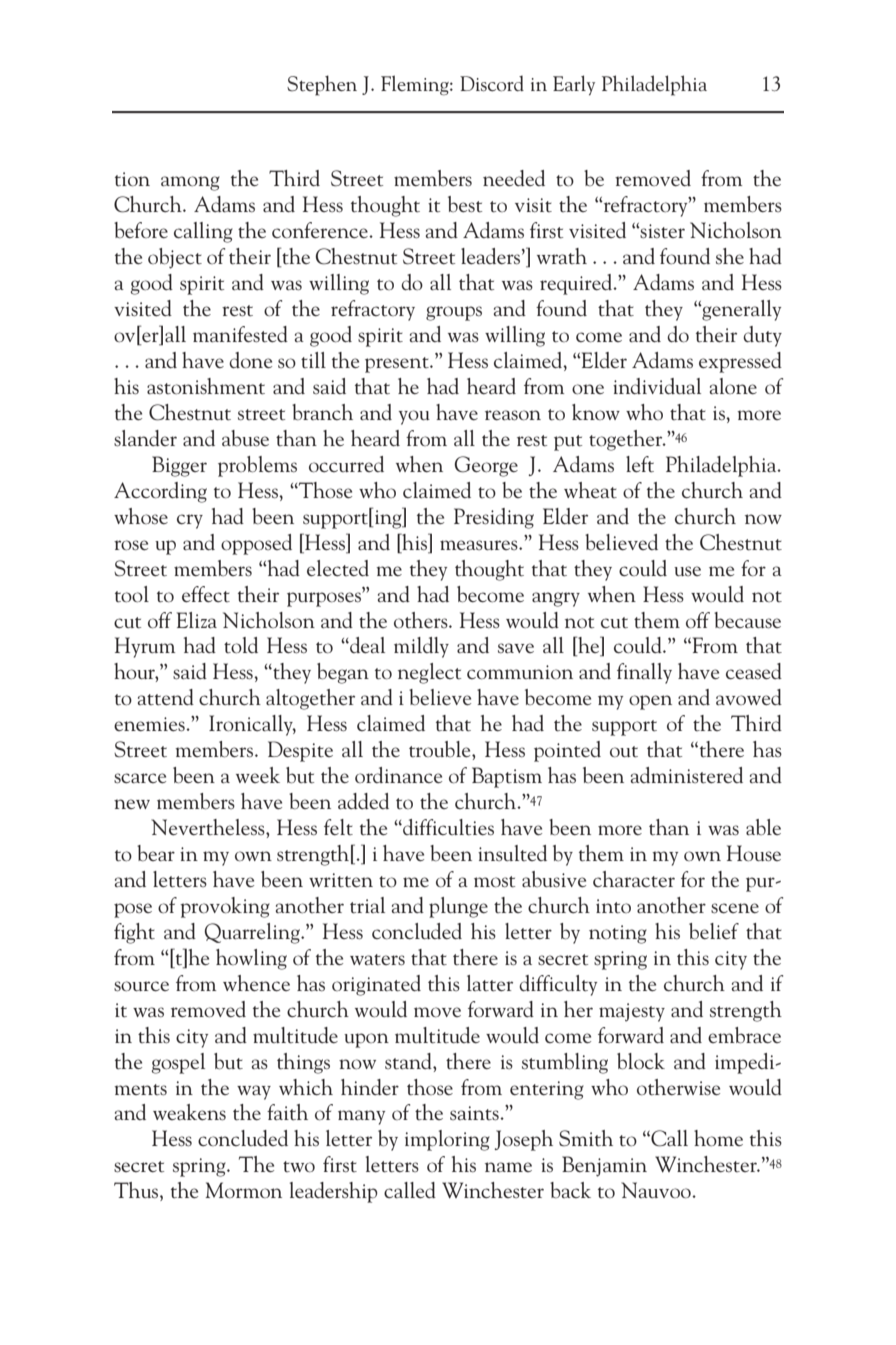 This document has height=1345, width=896. I want to click on Early, so click(574, 85).
